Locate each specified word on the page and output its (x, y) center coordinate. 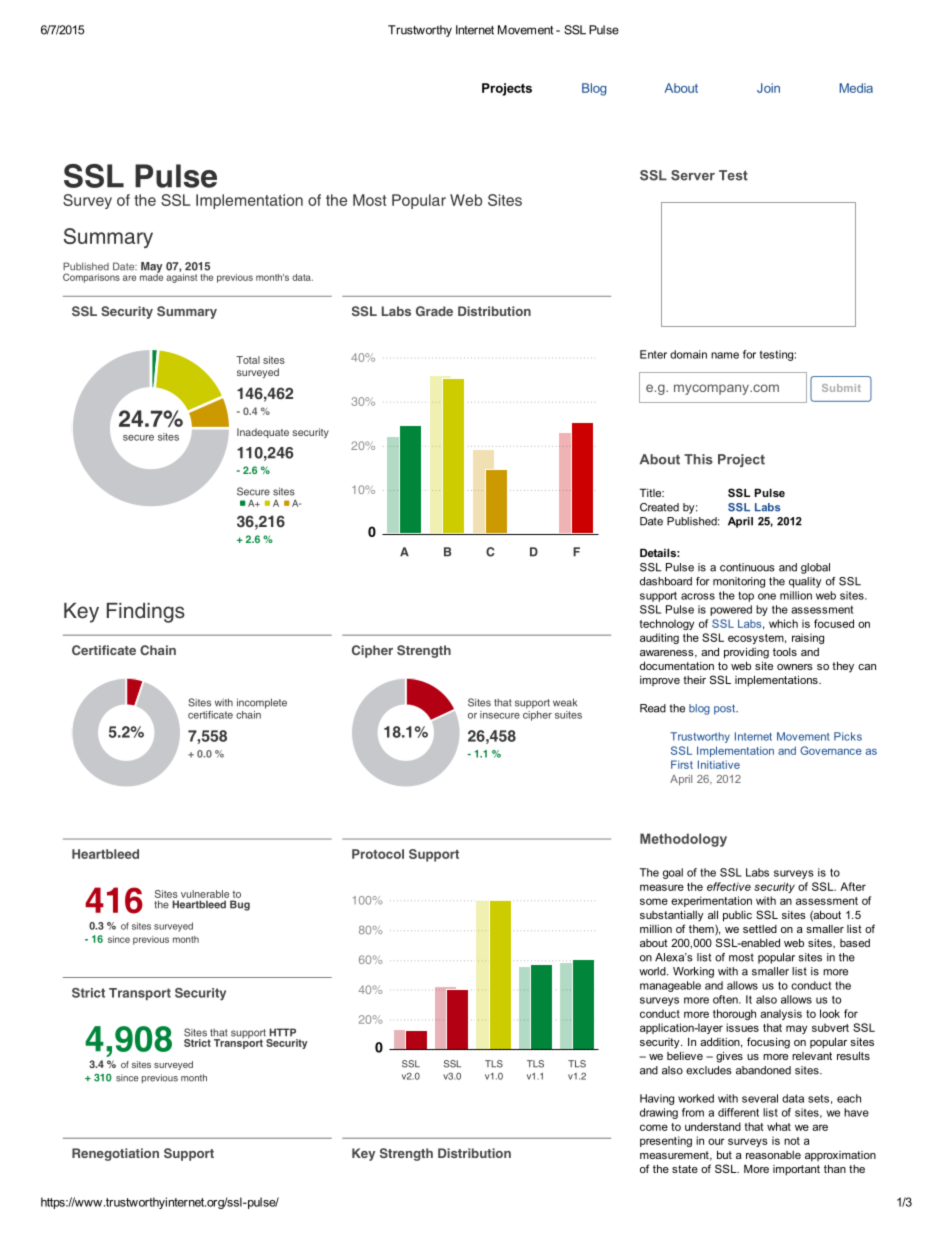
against (181, 277)
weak (565, 702)
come (654, 1127)
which (783, 623)
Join (768, 88)
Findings (146, 613)
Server (693, 175)
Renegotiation (115, 1154)
